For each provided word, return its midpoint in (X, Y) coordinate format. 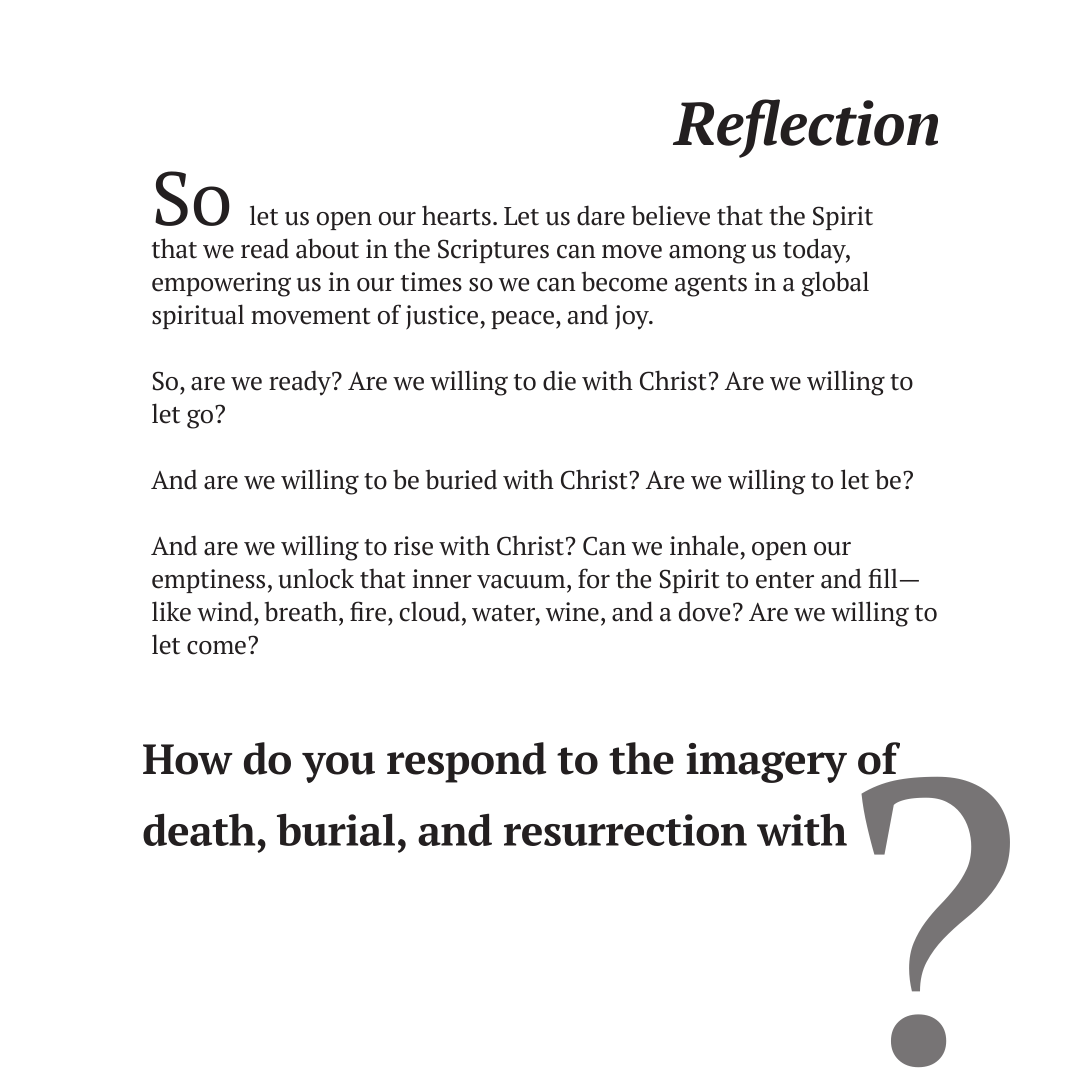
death (199, 829)
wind (226, 611)
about (327, 248)
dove (704, 611)
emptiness (208, 581)
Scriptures (493, 251)
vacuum (522, 582)
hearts (456, 215)
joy (633, 317)
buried (461, 479)
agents (711, 286)
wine (572, 612)
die (559, 380)
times (431, 282)
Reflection (805, 128)
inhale (704, 545)
